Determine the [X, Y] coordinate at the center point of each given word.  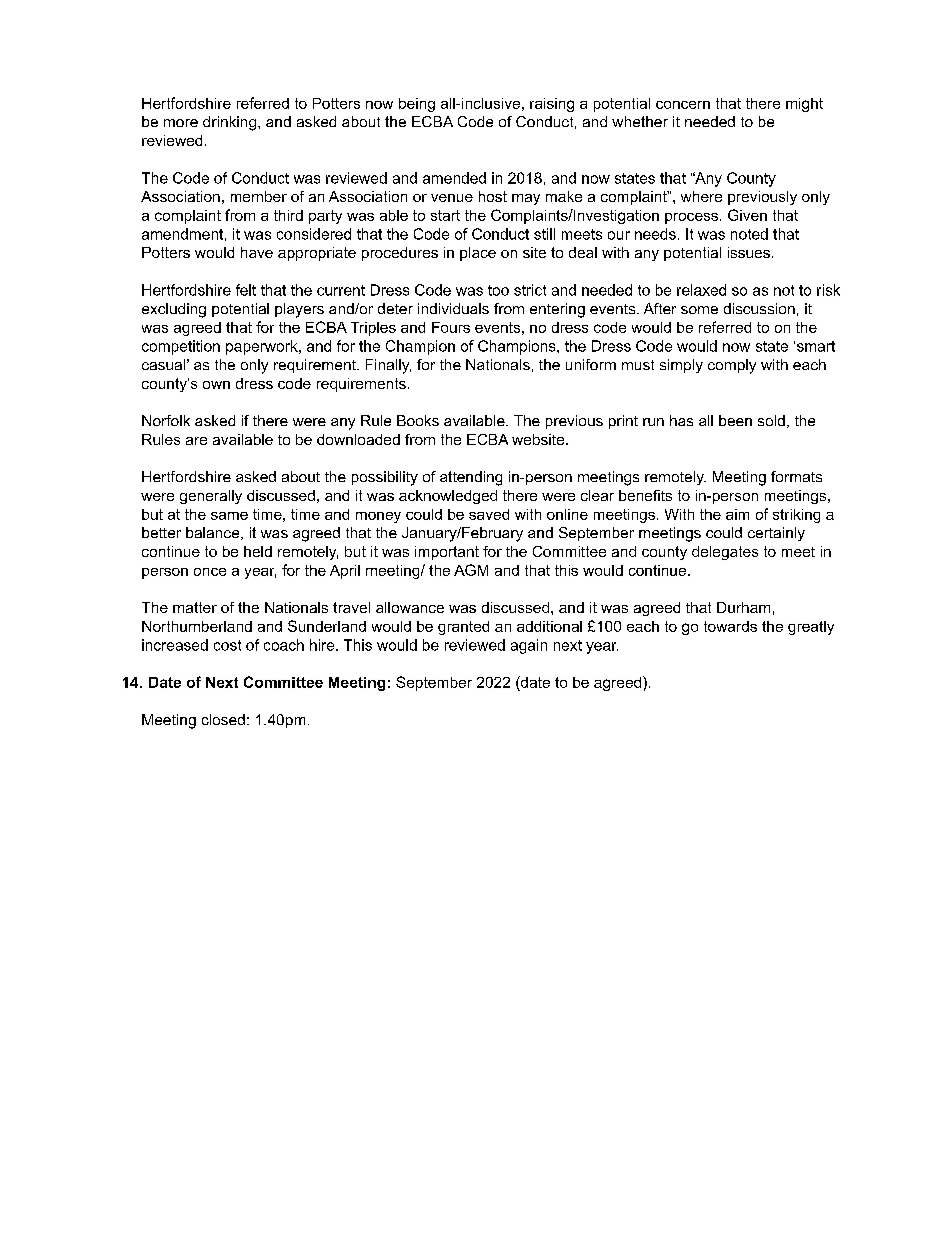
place [478, 254]
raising [552, 105]
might [804, 105]
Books [418, 420]
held [258, 551]
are [196, 441]
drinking [229, 123]
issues [749, 252]
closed [223, 719]
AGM [471, 570]
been [735, 420]
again [529, 646]
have [257, 252]
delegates [725, 553]
